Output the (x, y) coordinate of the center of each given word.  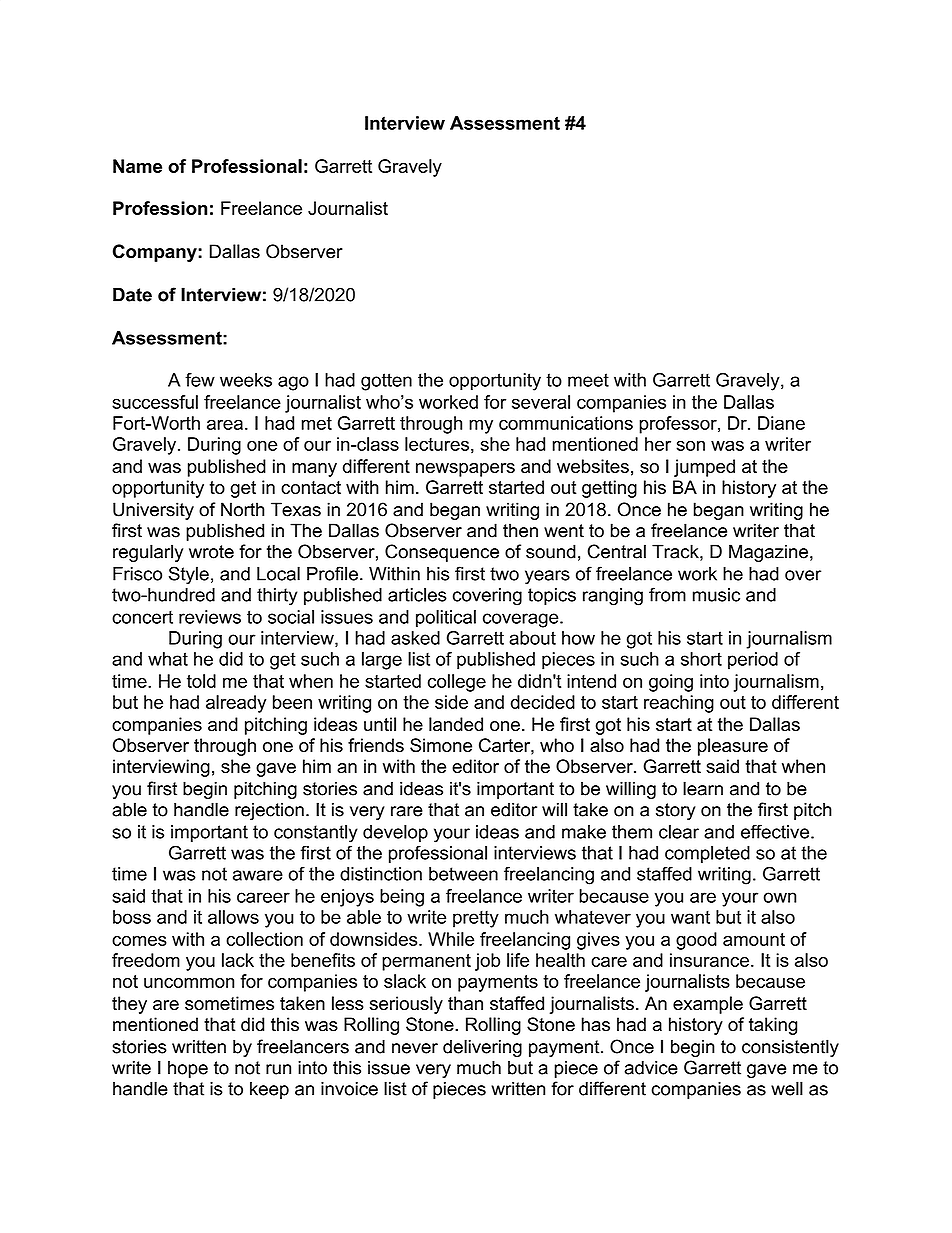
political (446, 619)
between (463, 874)
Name (137, 166)
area (225, 424)
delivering (482, 1048)
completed (707, 854)
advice (651, 1067)
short (701, 659)
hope (188, 1069)
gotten (386, 382)
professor (679, 425)
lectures (437, 444)
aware (258, 875)
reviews (210, 617)
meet (588, 380)
